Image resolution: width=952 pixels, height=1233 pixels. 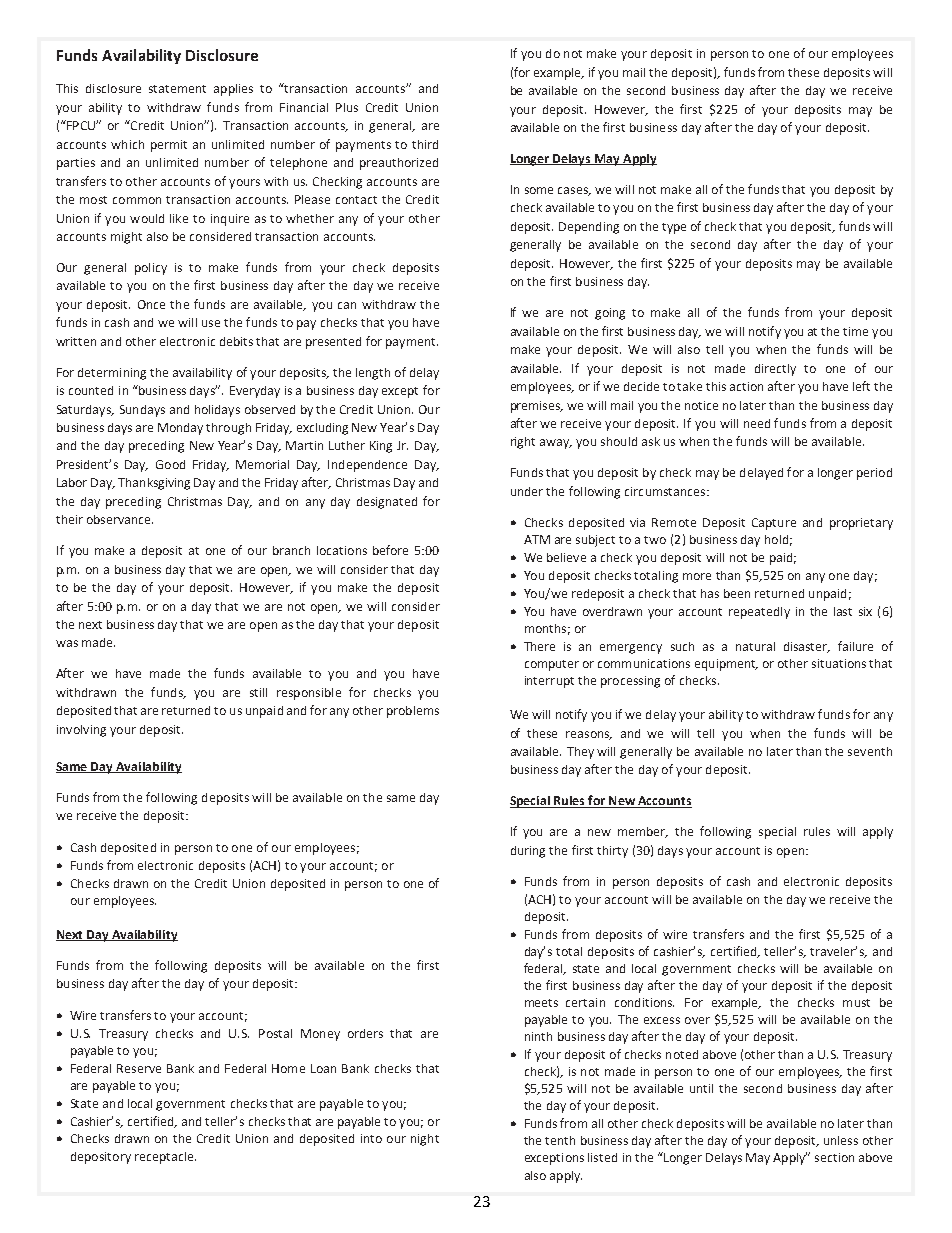 I want to click on receptacle, so click(x=164, y=1158).
